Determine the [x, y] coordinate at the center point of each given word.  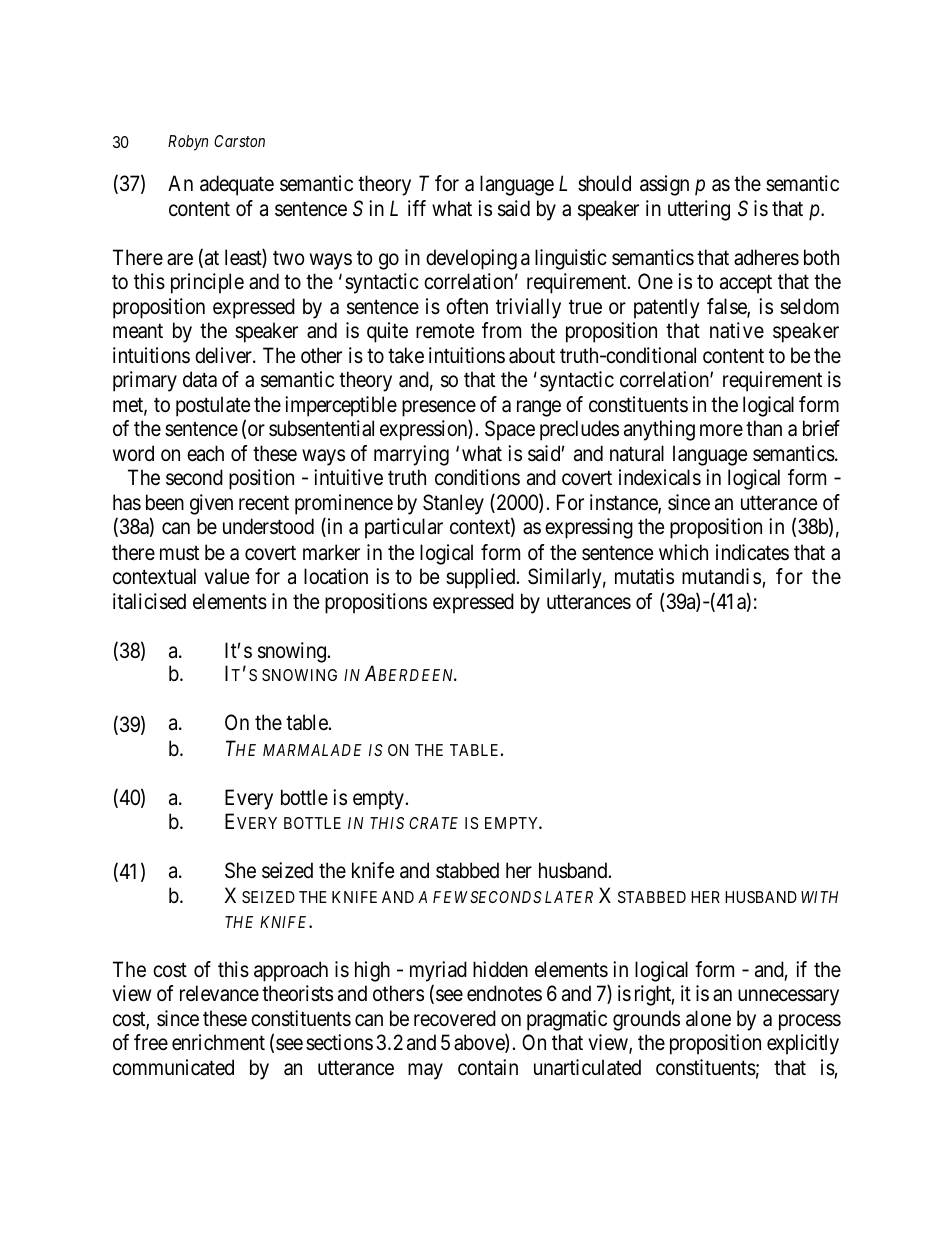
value [227, 576]
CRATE [433, 823]
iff [417, 208]
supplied [482, 578]
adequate [237, 185]
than [764, 428]
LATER [569, 897]
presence [439, 408]
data [200, 379]
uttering [699, 210]
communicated [173, 1067]
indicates [752, 552]
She [240, 870]
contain [488, 1067]
